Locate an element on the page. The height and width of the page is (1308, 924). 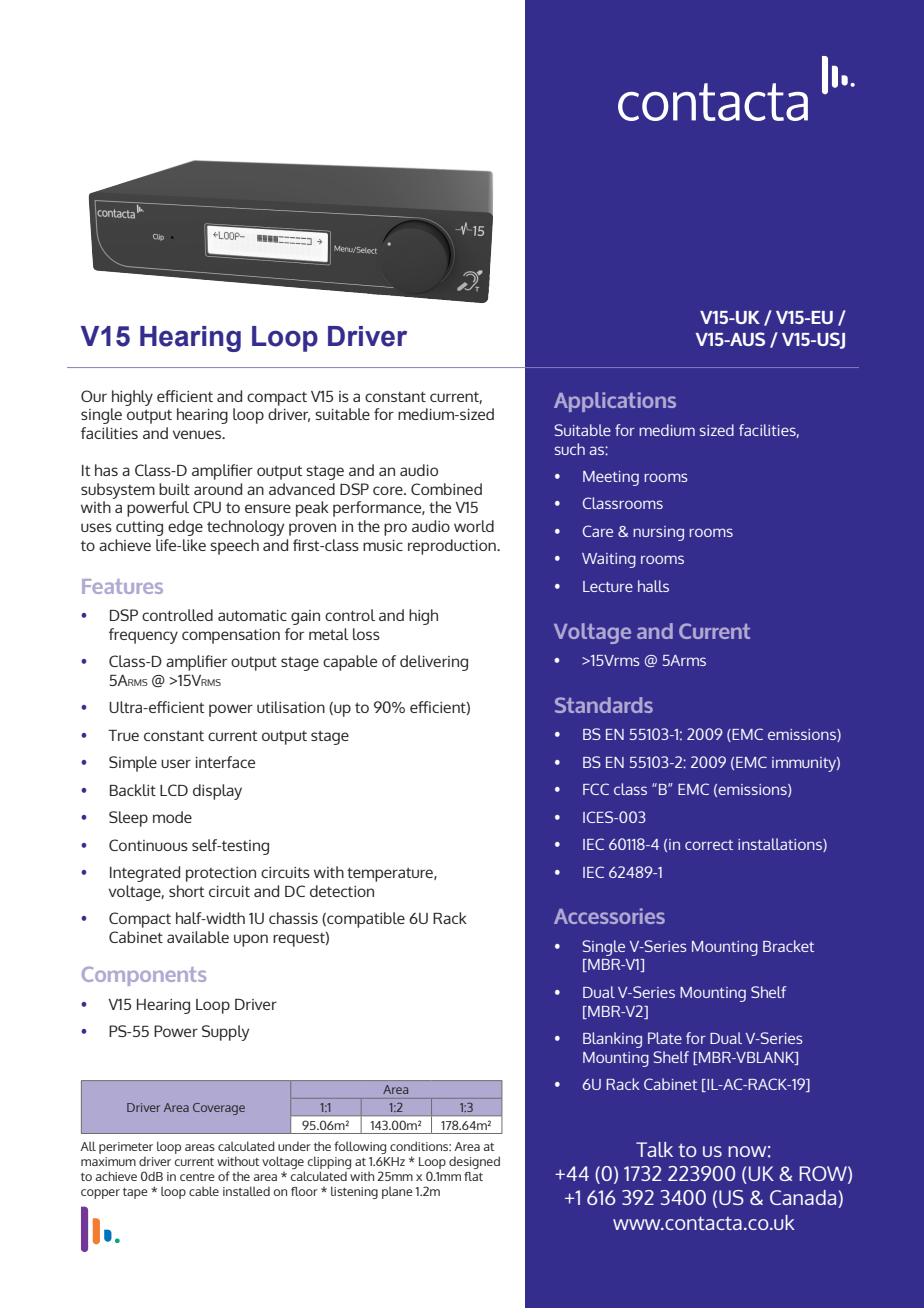
Plate is located at coordinates (665, 1038).
